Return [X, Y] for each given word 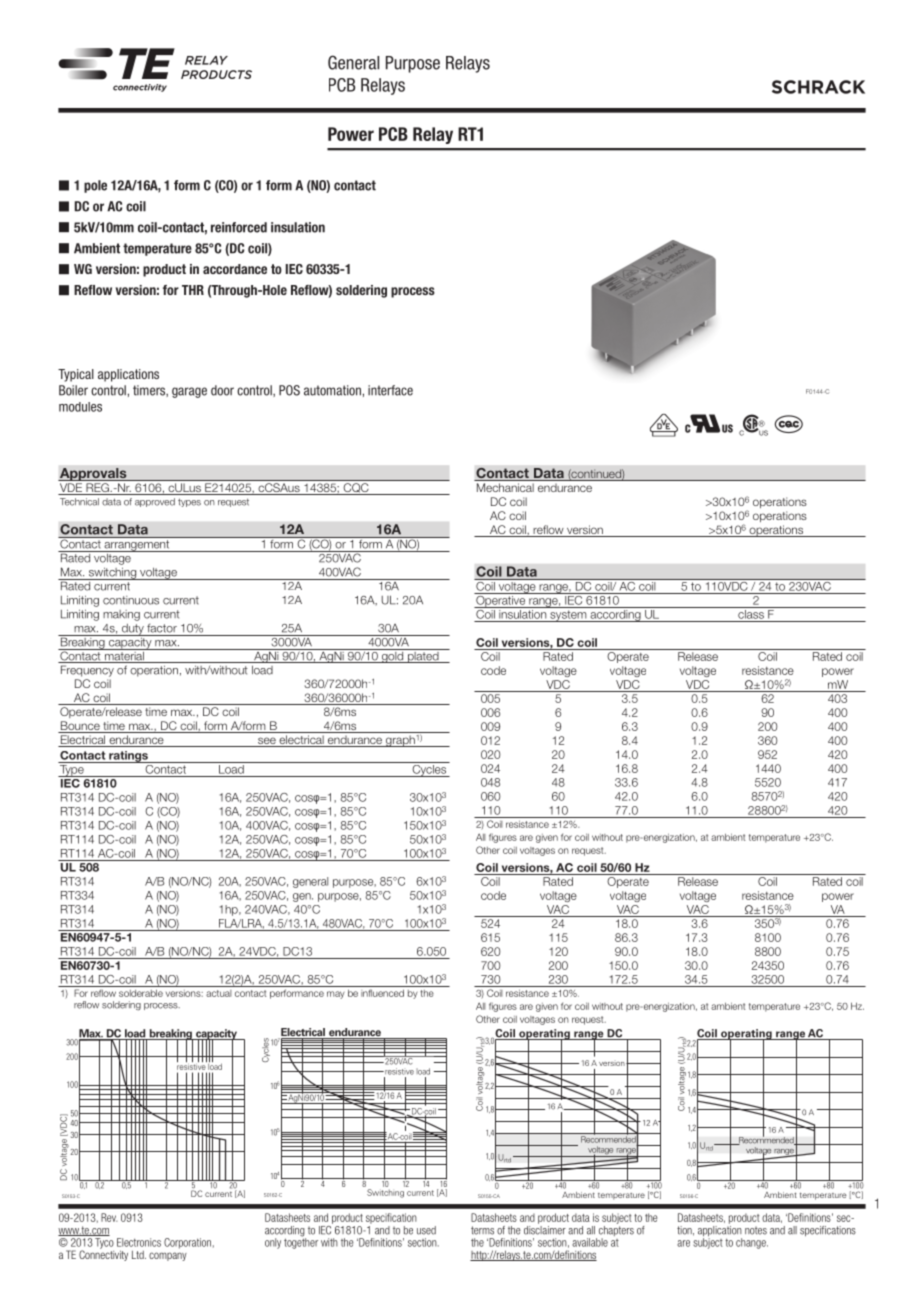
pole [95, 186]
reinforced [239, 227]
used [426, 1230]
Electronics [139, 1242]
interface [390, 390]
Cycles [429, 769]
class [751, 613]
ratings [128, 757]
